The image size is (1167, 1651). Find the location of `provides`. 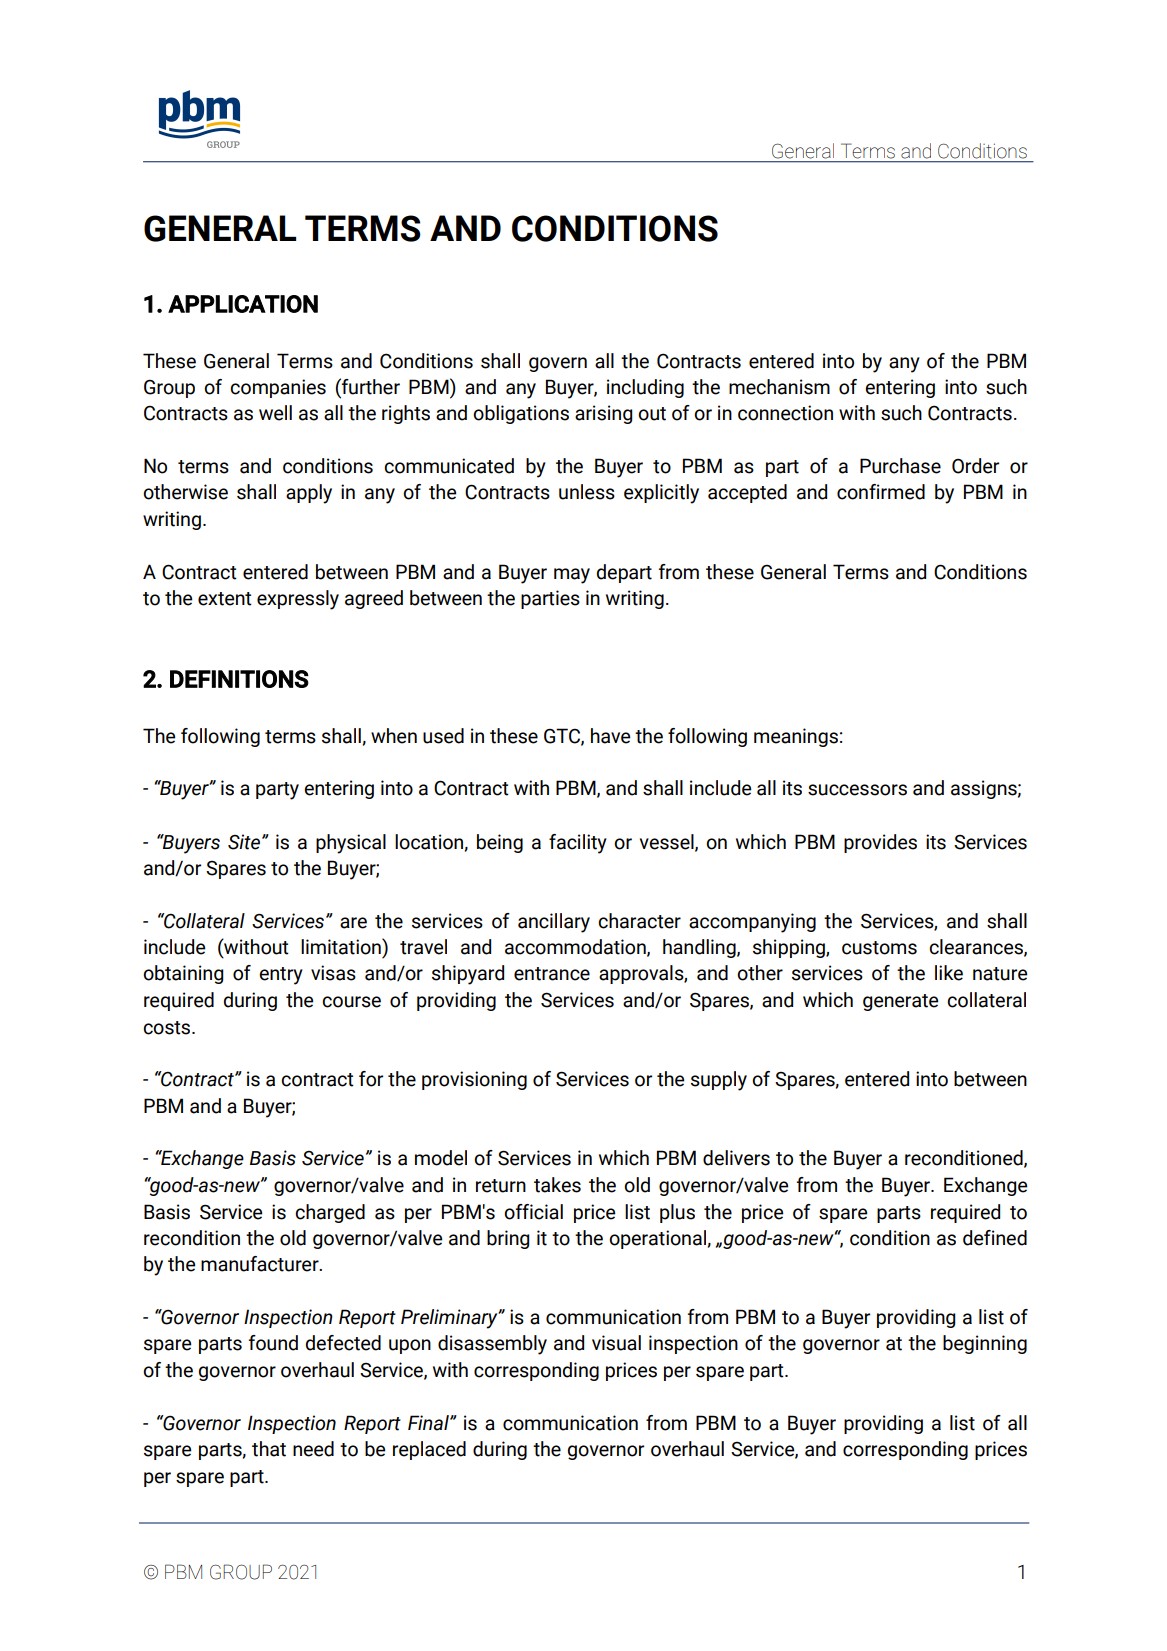

provides is located at coordinates (880, 843).
